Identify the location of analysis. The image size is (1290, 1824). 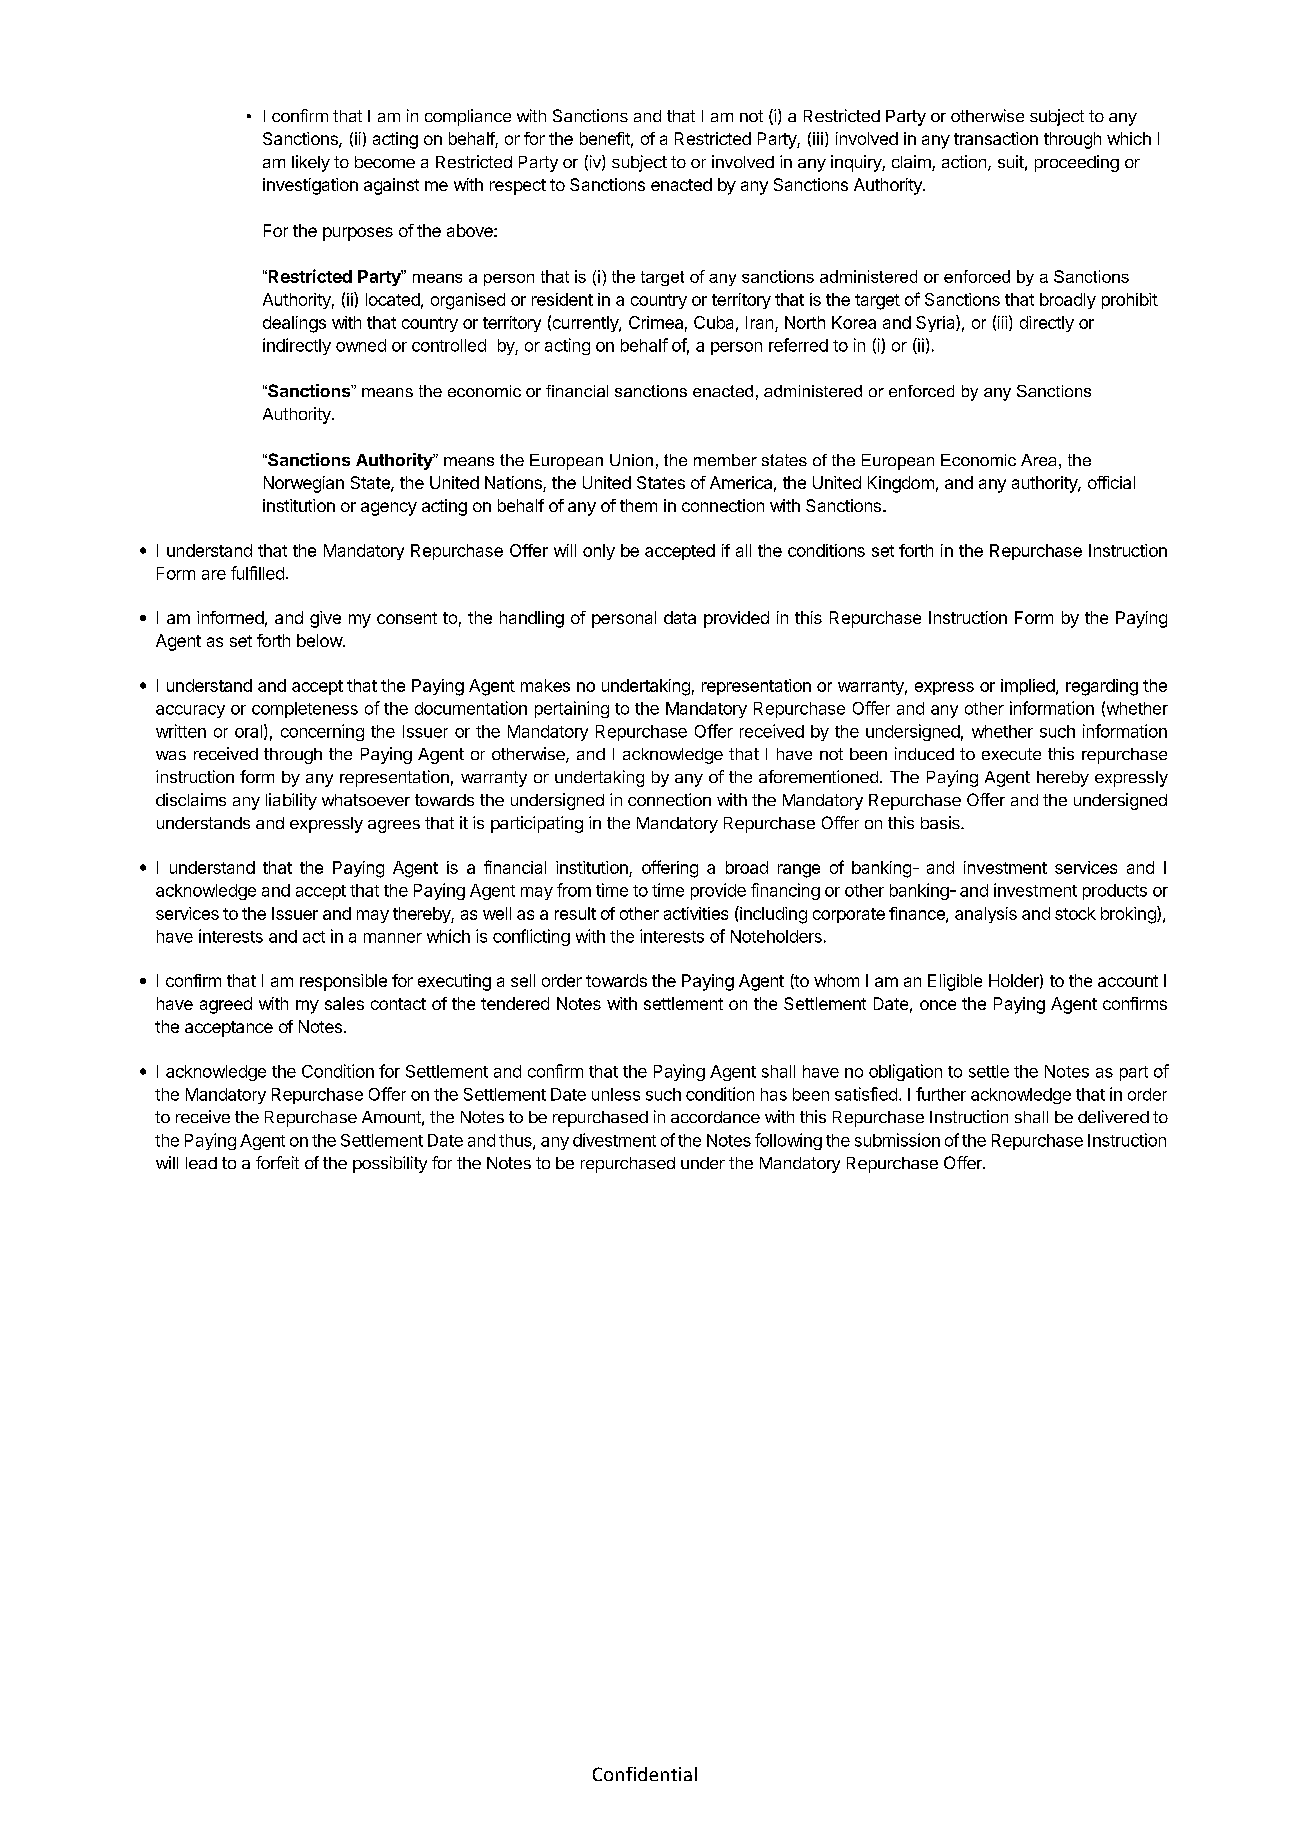
(986, 915).
